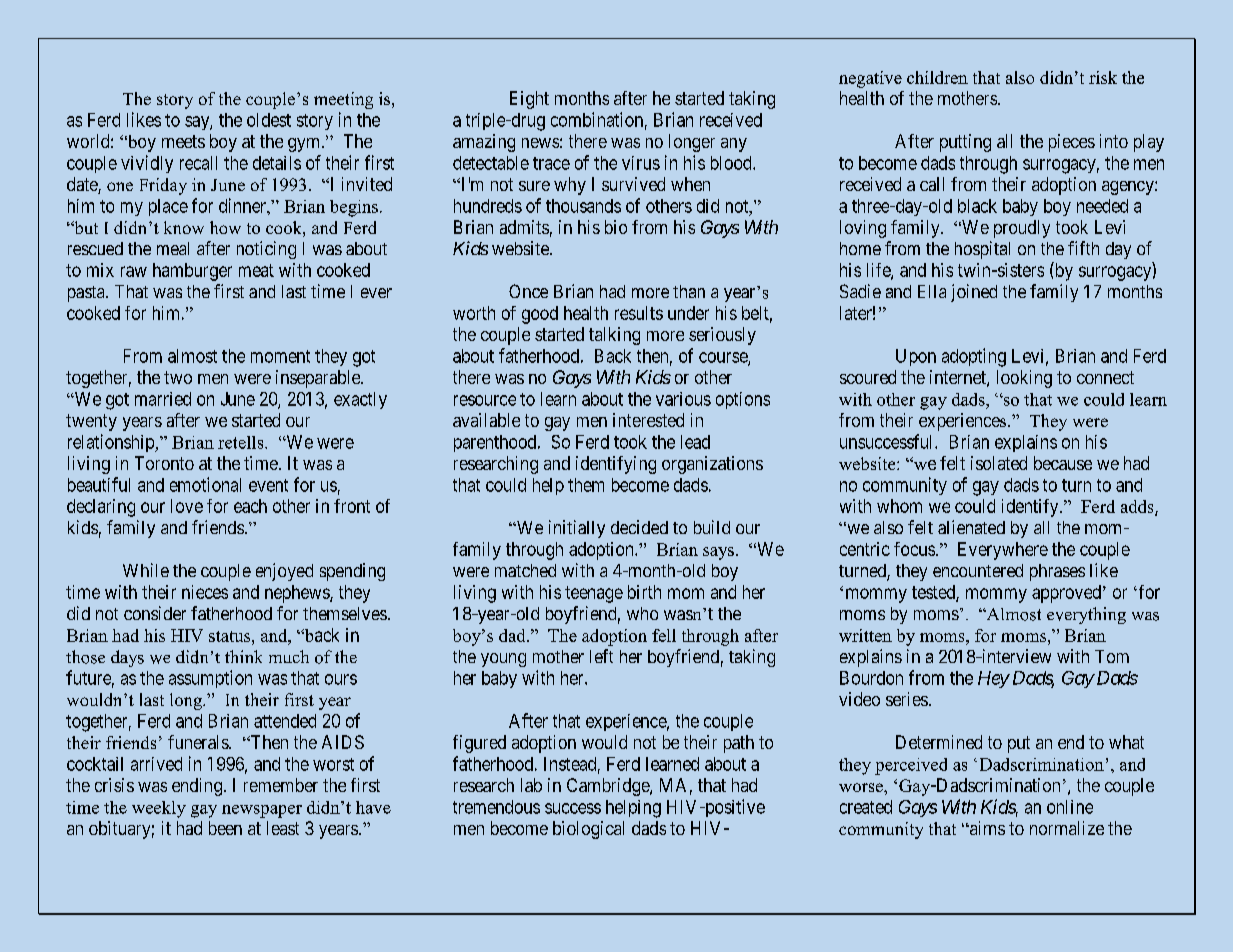  Describe the element at coordinates (597, 119) in the image. I see `combination` at that location.
